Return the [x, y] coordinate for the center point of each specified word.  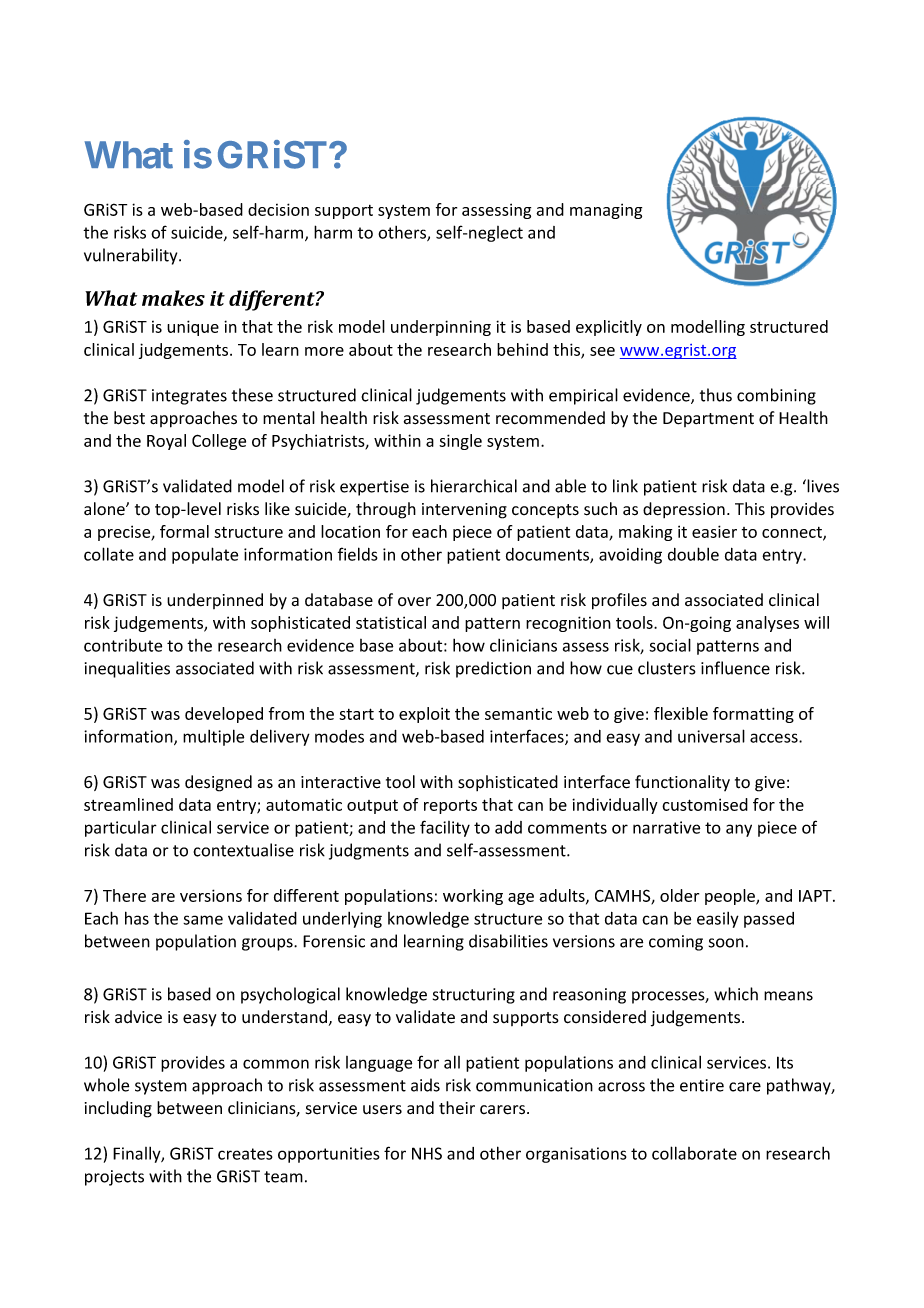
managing [606, 211]
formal [184, 531]
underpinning [441, 328]
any [739, 830]
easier [714, 531]
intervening [464, 511]
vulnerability [132, 256]
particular [121, 829]
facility [445, 828]
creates [245, 1154]
